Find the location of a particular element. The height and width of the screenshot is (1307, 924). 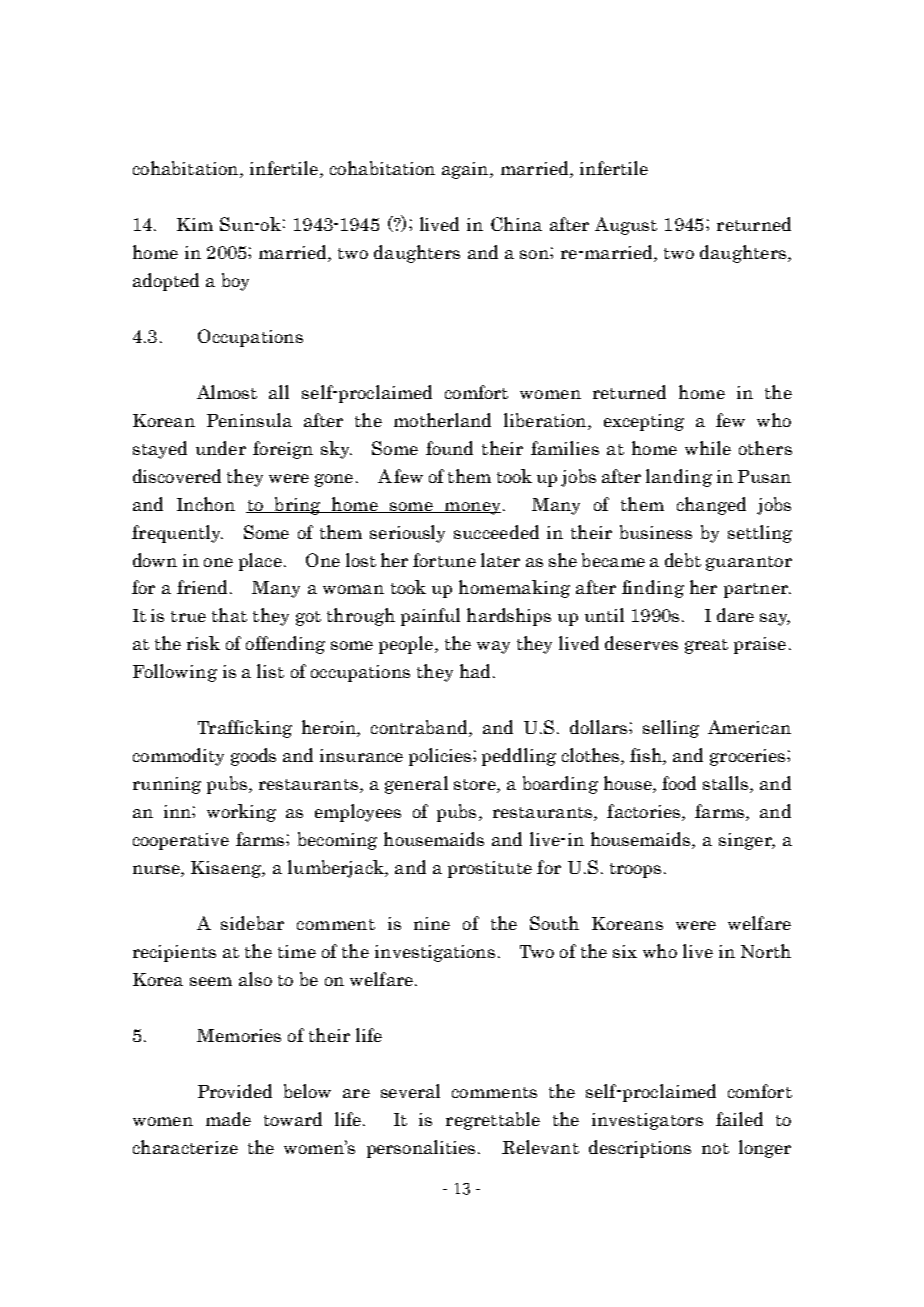

again is located at coordinates (466, 170).
